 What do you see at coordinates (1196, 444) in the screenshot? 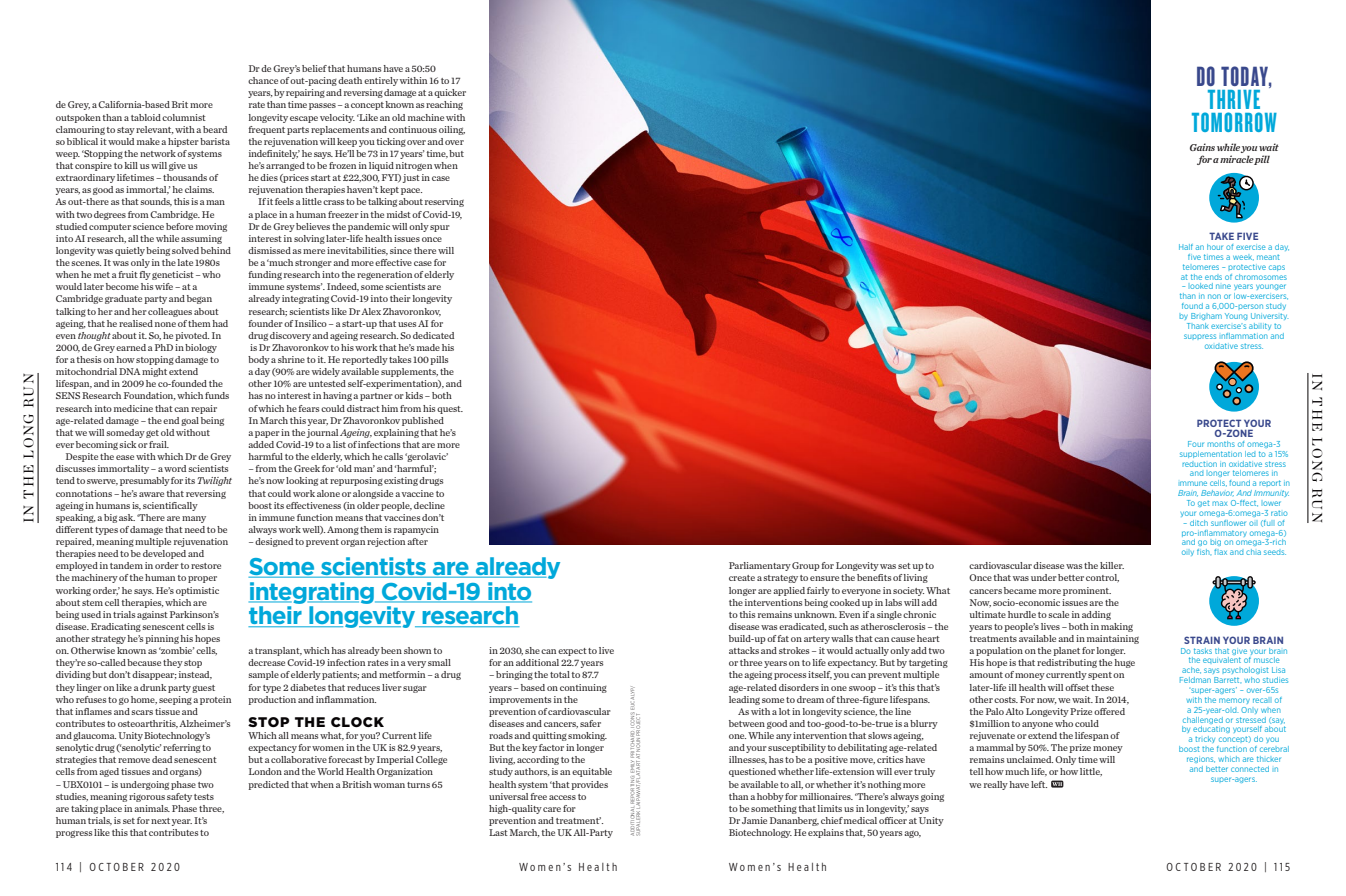
I see `Four` at bounding box center [1196, 444].
